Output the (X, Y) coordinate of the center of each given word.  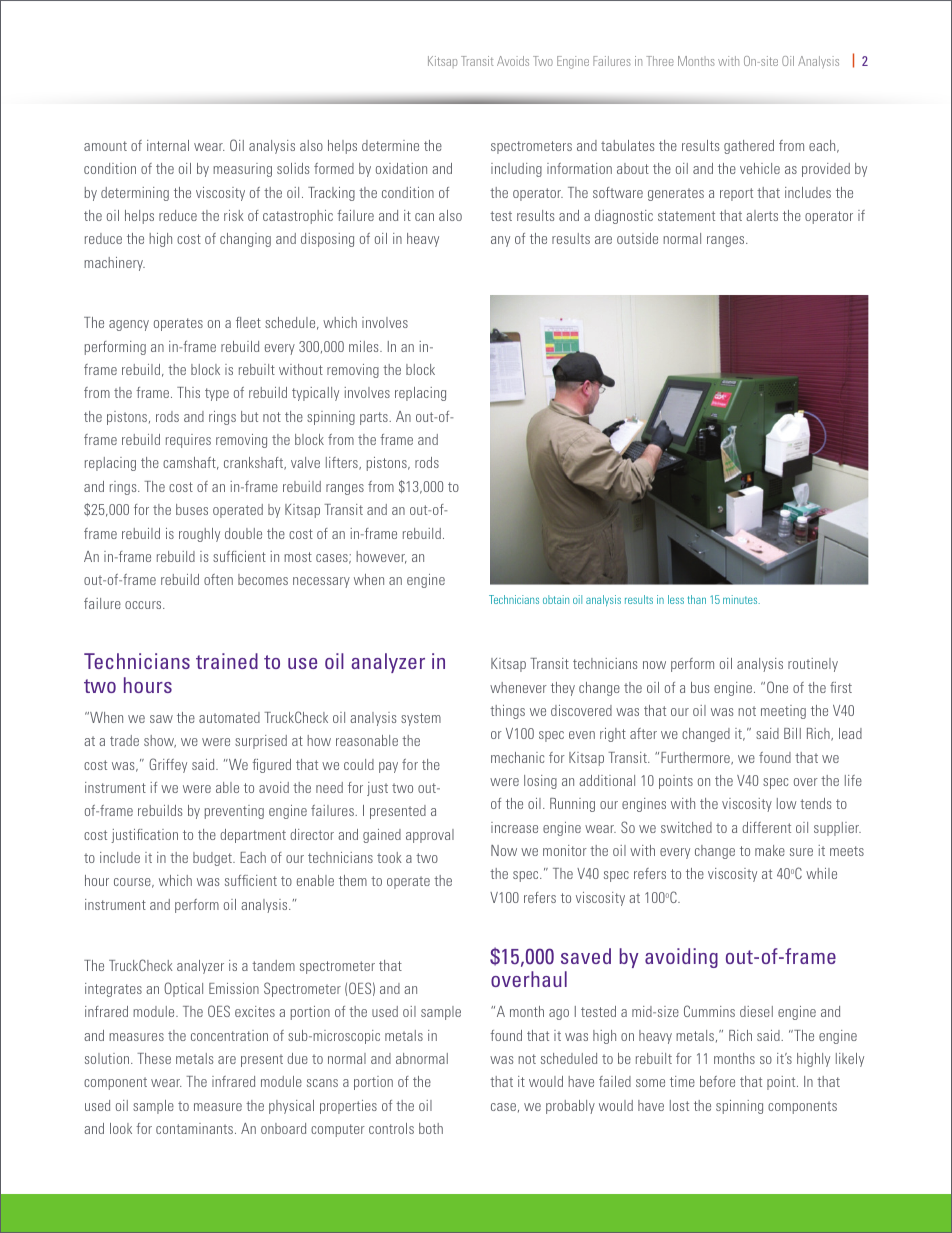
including (516, 170)
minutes (741, 599)
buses (192, 509)
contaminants (194, 1128)
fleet (248, 322)
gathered (749, 147)
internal (168, 145)
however (381, 557)
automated (229, 717)
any (500, 241)
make (770, 850)
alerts (762, 215)
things (507, 712)
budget (213, 859)
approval (430, 836)
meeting (783, 712)
